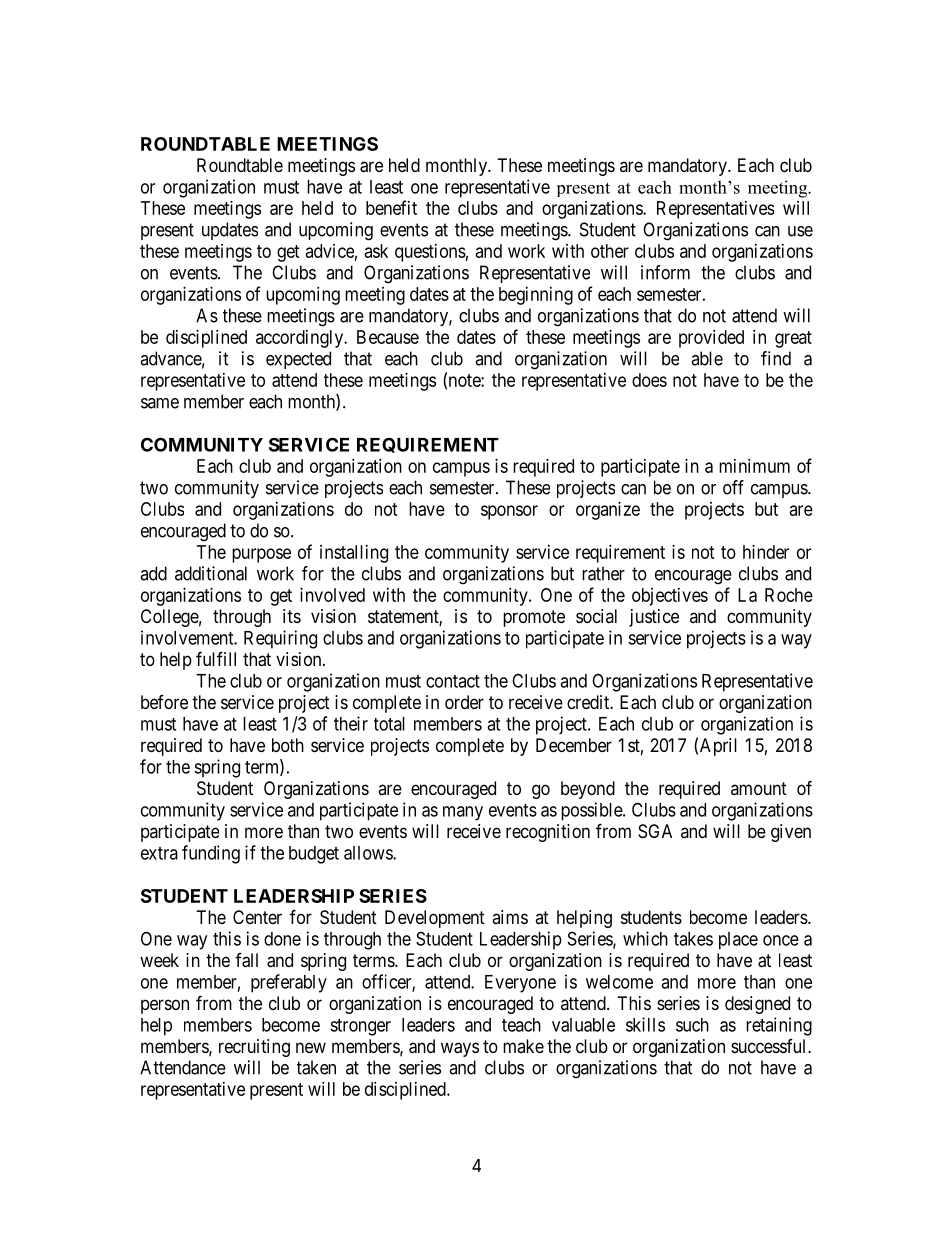 The width and height of the image is (952, 1233). Describe the element at coordinates (754, 466) in the image. I see `minimum` at that location.
